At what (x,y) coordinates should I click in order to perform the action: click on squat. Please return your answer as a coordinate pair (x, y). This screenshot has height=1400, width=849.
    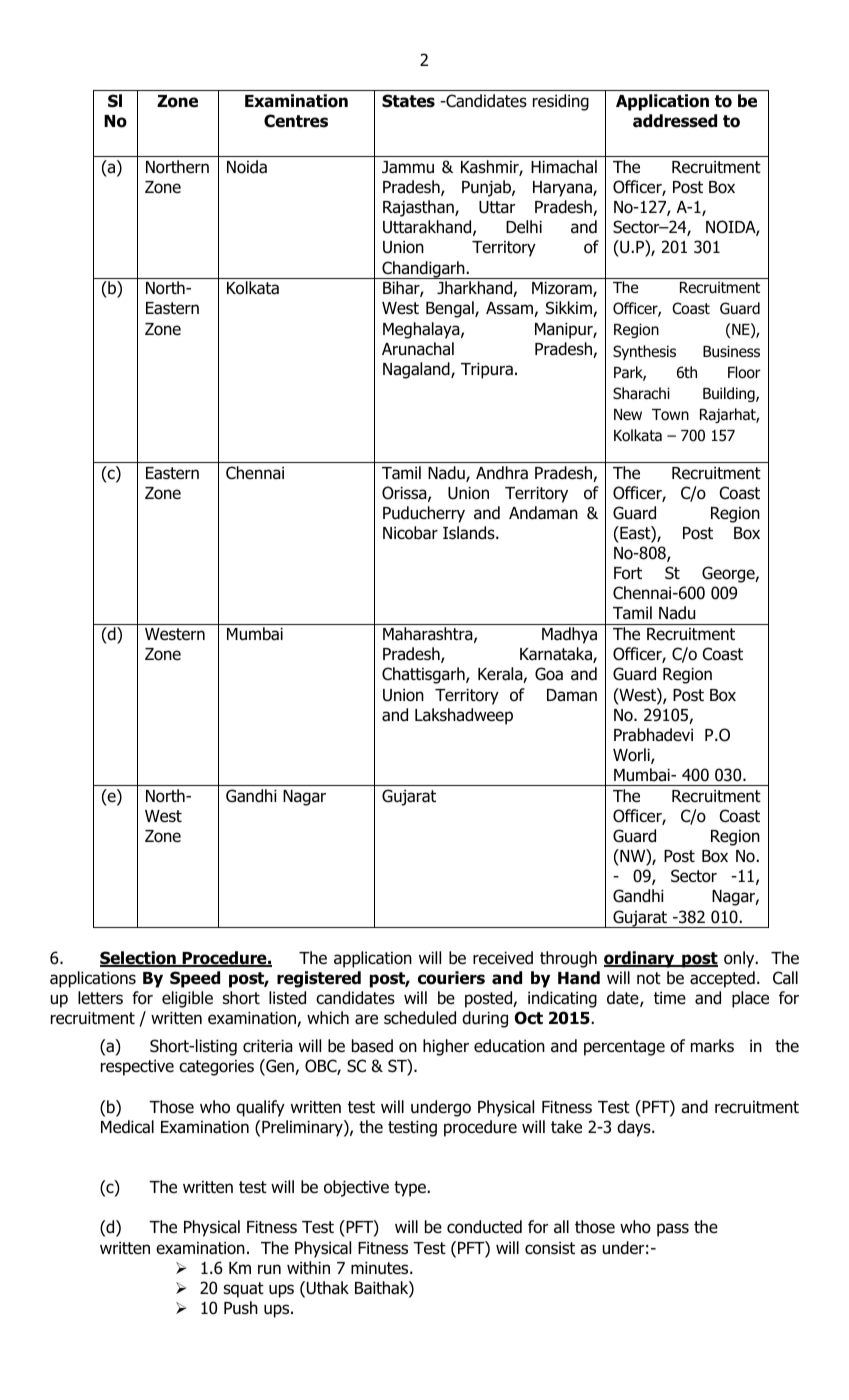
    Looking at the image, I should click on (243, 1290).
